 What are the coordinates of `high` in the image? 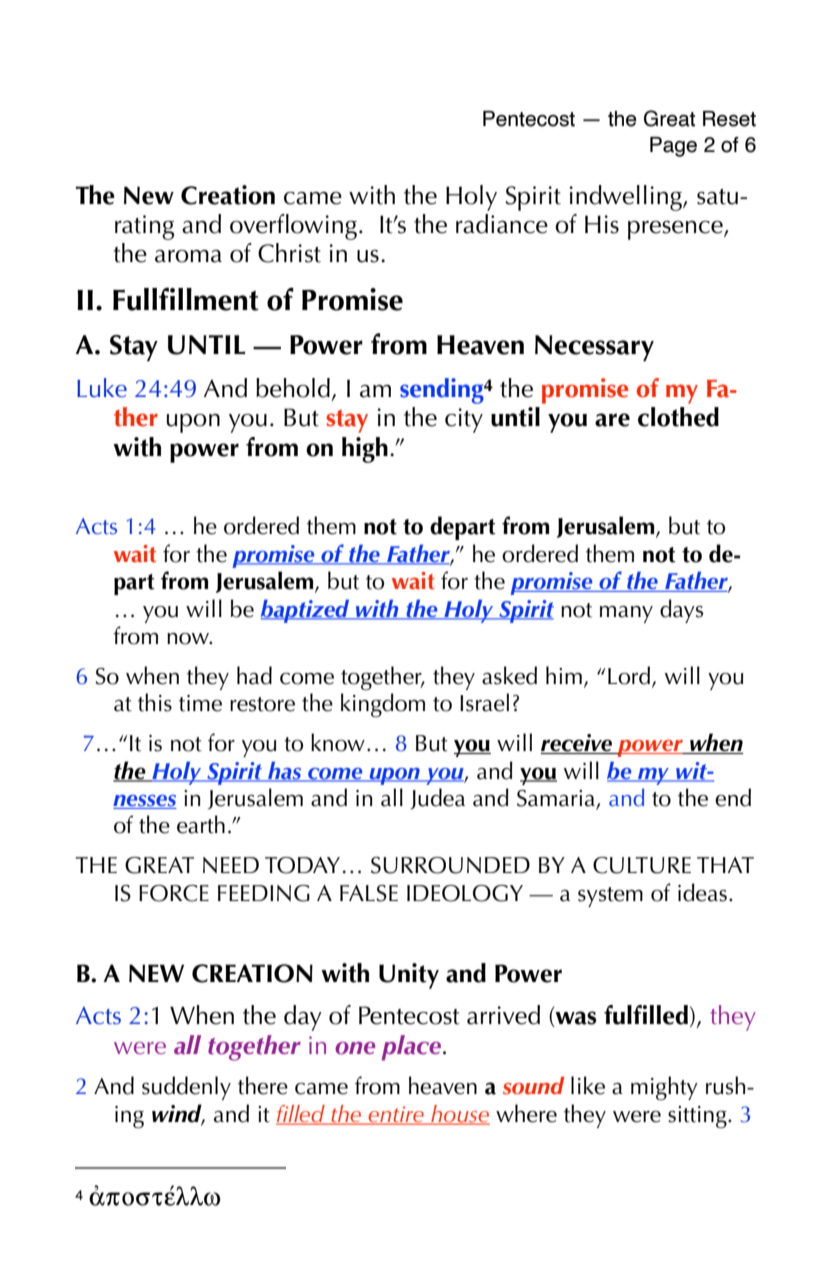 It's located at (365, 450).
